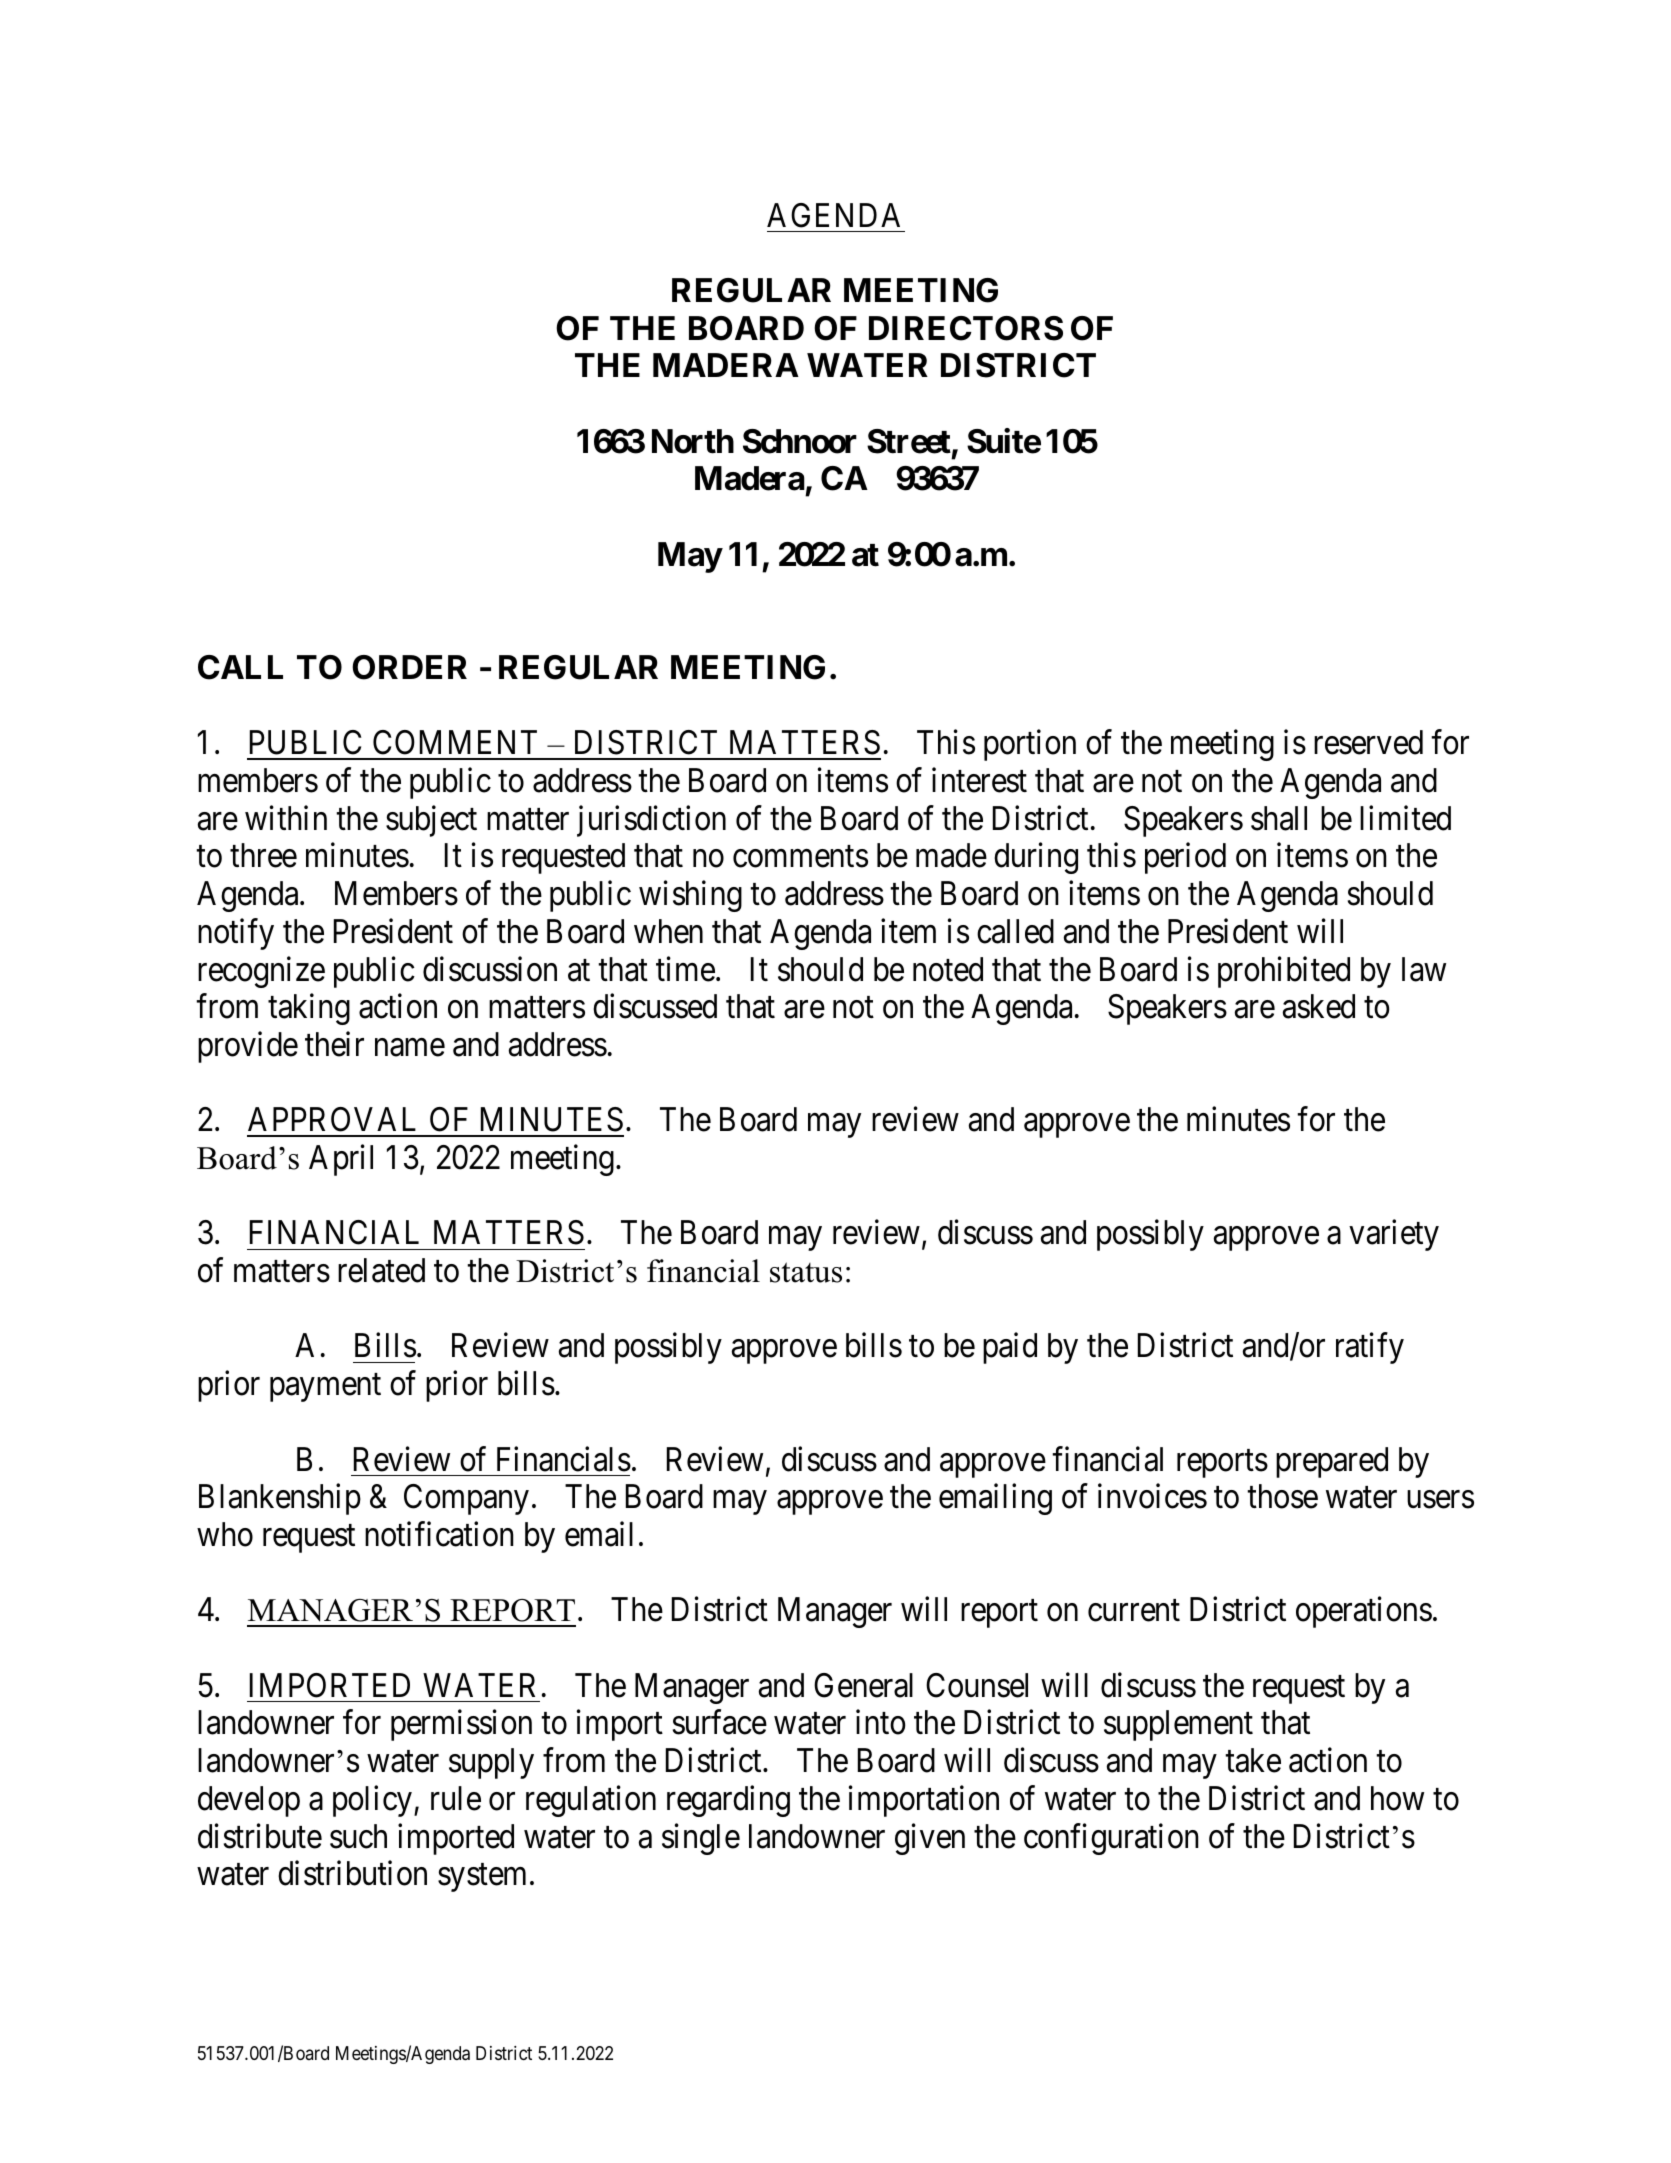 The width and height of the screenshot is (1671, 2163). What do you see at coordinates (909, 441) in the screenshot?
I see `Street` at bounding box center [909, 441].
